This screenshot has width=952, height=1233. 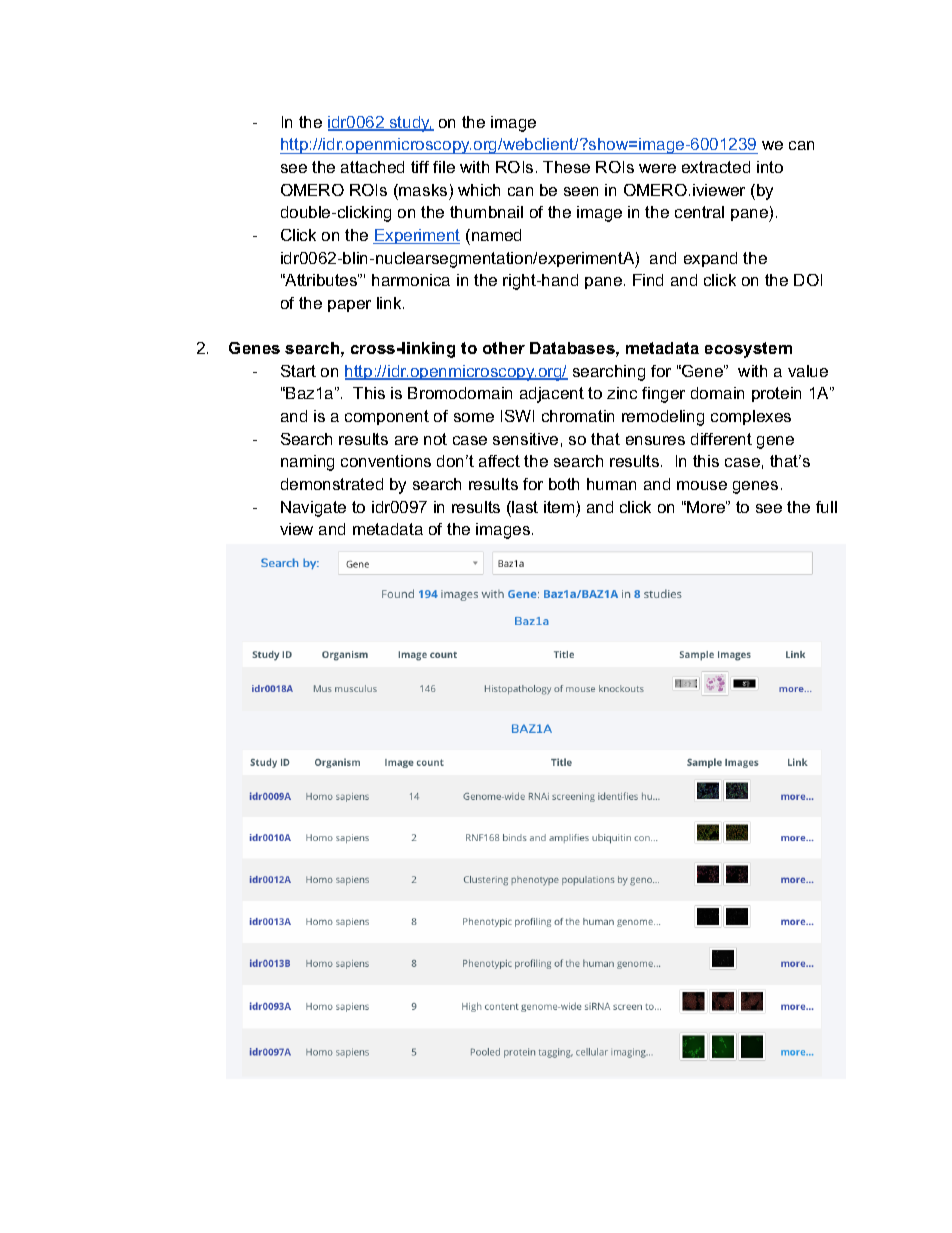 What do you see at coordinates (332, 484) in the screenshot?
I see `demonstrated` at bounding box center [332, 484].
